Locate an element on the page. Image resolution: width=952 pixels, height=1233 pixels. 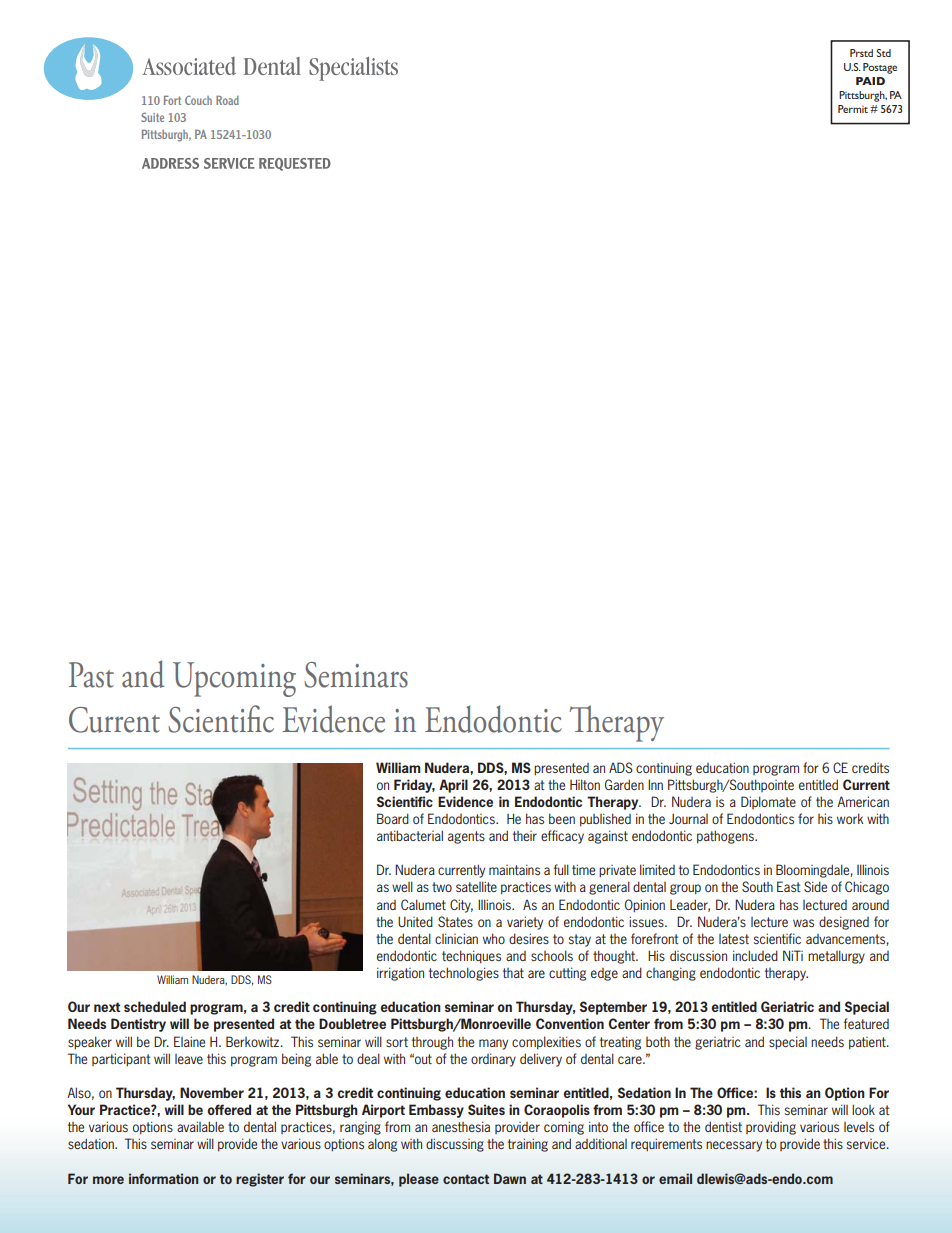
Fort is located at coordinates (172, 100).
